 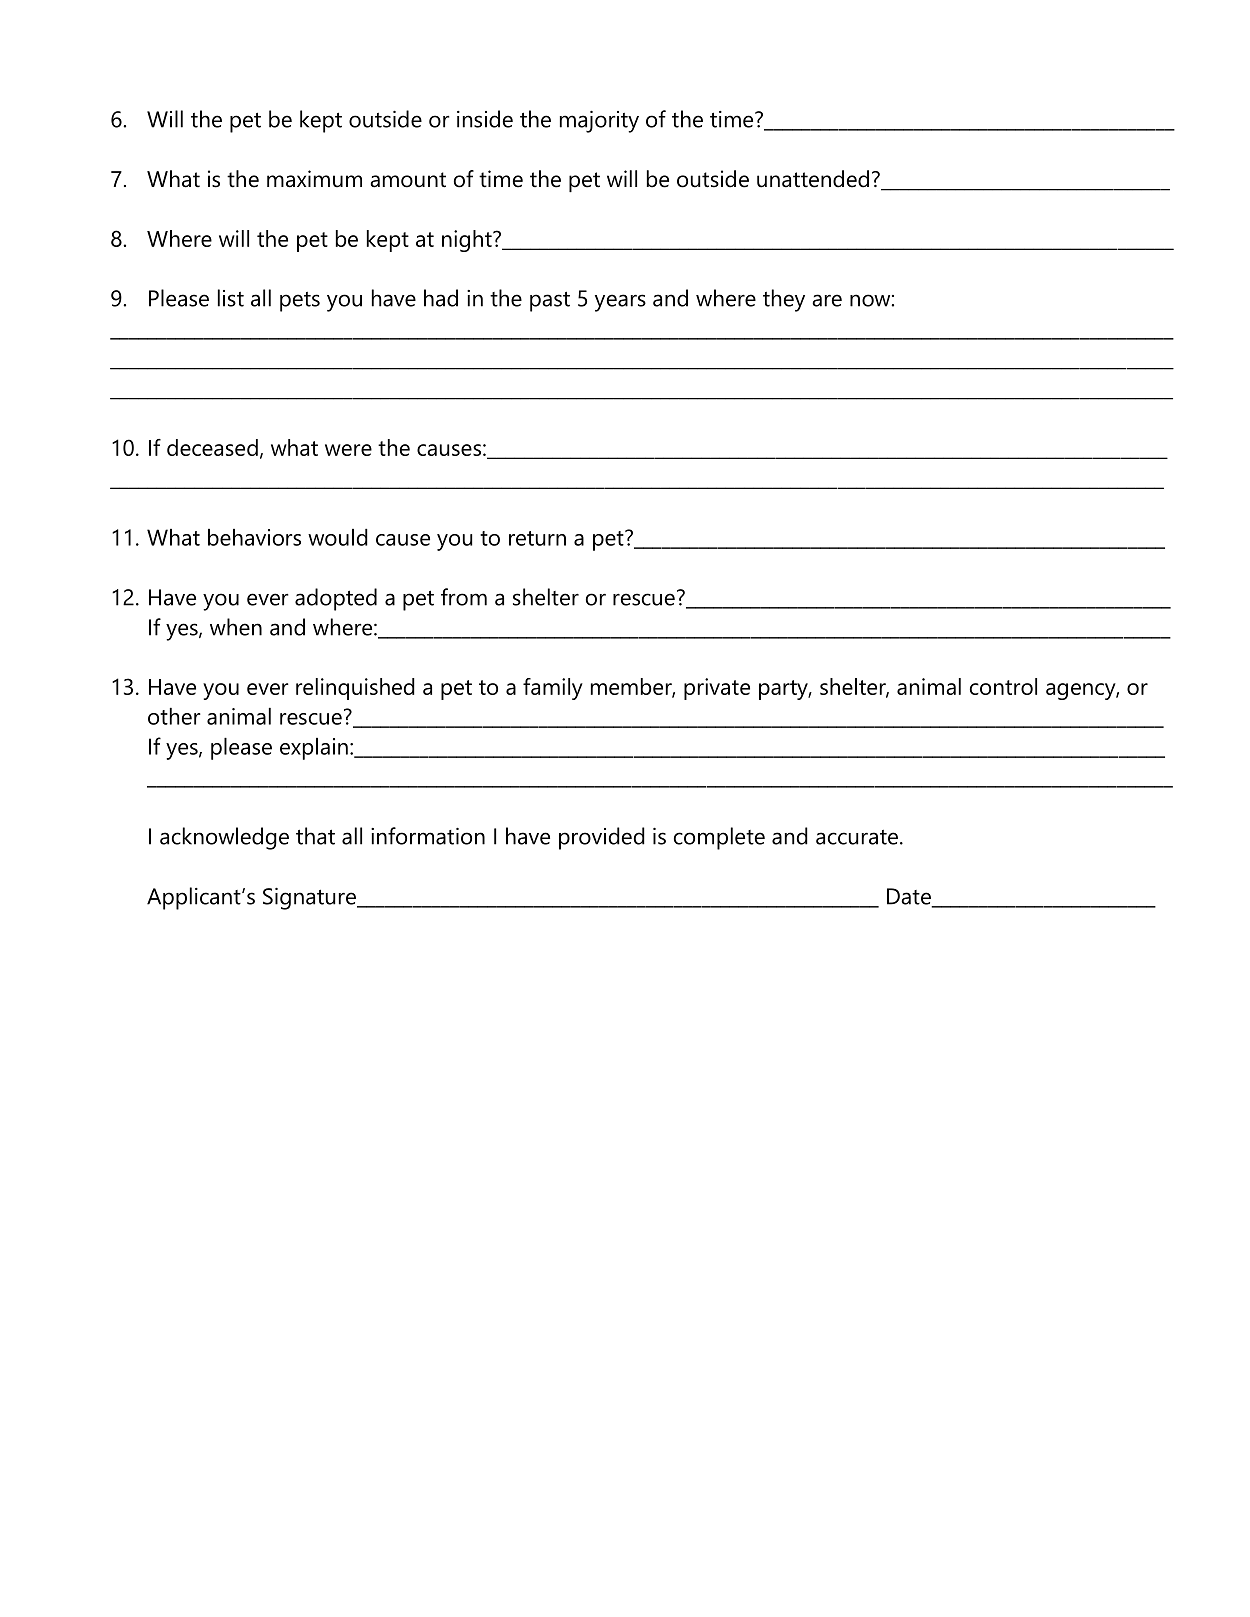 What do you see at coordinates (784, 300) in the screenshot?
I see `they` at bounding box center [784, 300].
